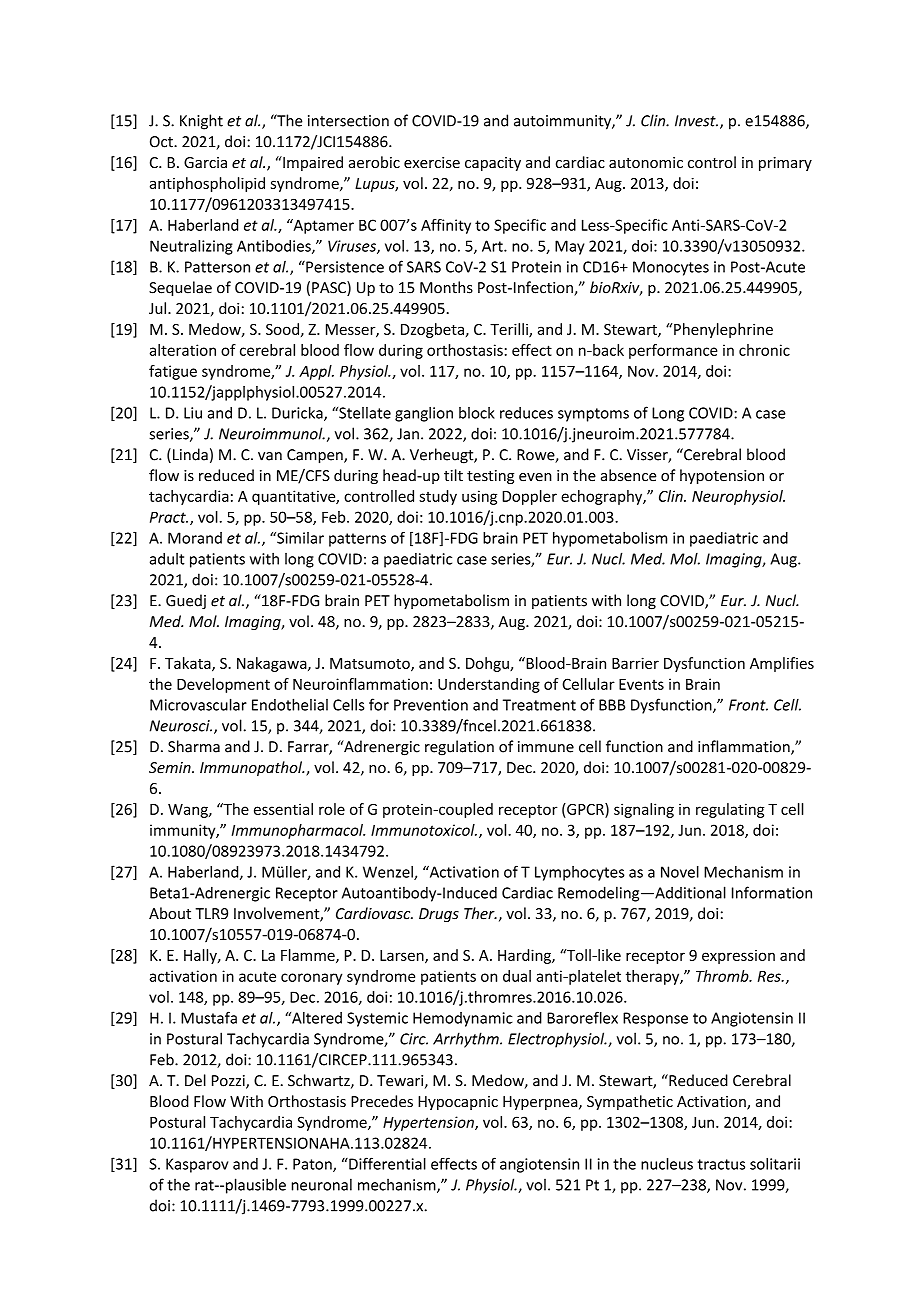 This screenshot has height=1308, width=924. Describe the element at coordinates (194, 746) in the screenshot. I see `Sharma` at that location.
